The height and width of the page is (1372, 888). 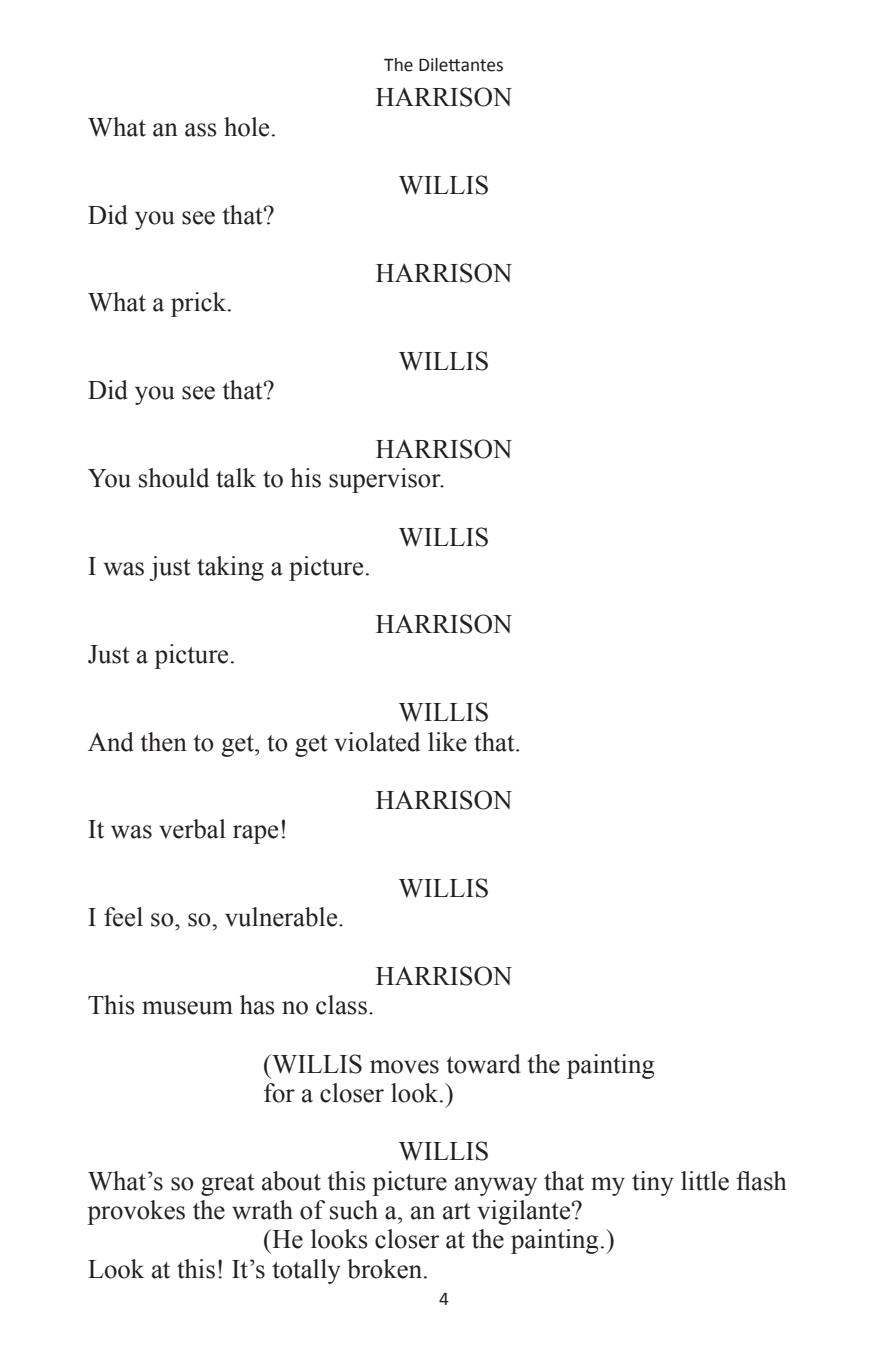 What do you see at coordinates (163, 742) in the page?
I see `then` at bounding box center [163, 742].
